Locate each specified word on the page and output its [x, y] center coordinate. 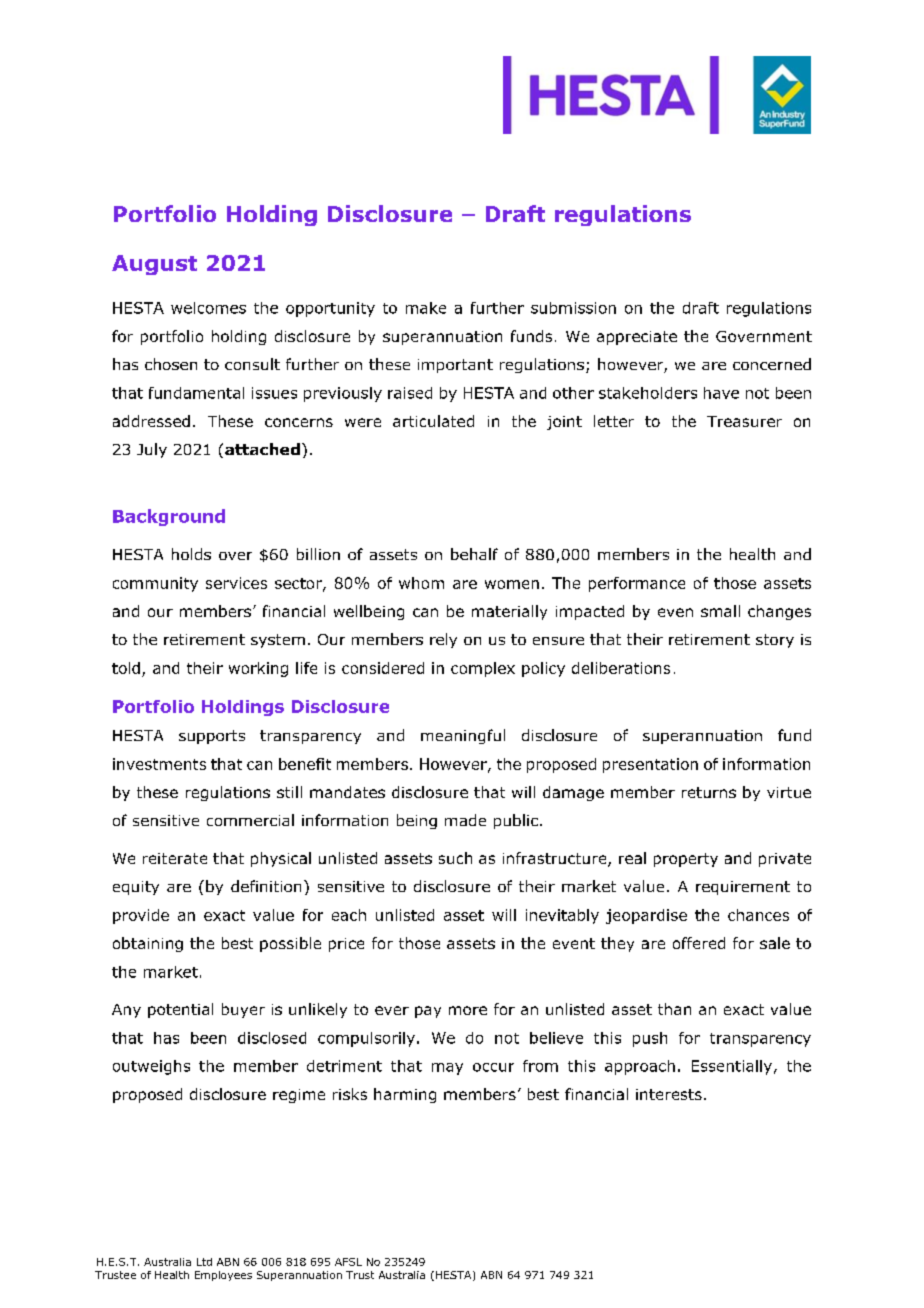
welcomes [208, 308]
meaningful [463, 736]
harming [405, 1095]
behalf [474, 554]
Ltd [204, 1262]
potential [180, 1010]
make [426, 308]
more [468, 1010]
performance [637, 584]
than [674, 1009]
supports [212, 737]
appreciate [637, 338]
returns [709, 792]
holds [191, 554]
